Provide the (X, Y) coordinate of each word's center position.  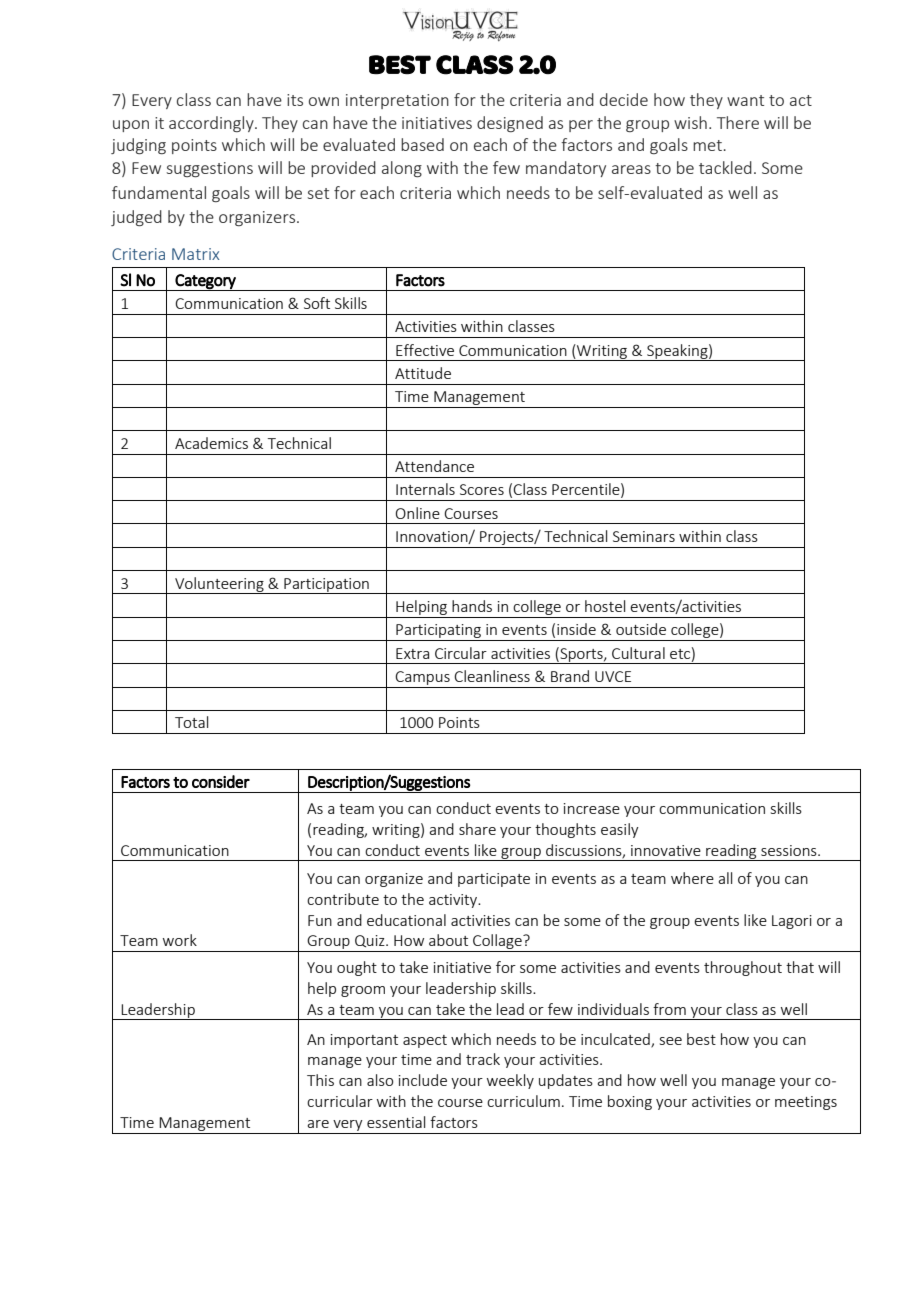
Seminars (644, 536)
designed (510, 124)
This (320, 1080)
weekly (510, 1081)
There (738, 122)
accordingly (212, 124)
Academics (211, 443)
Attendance (434, 466)
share (477, 829)
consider (221, 781)
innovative (666, 850)
